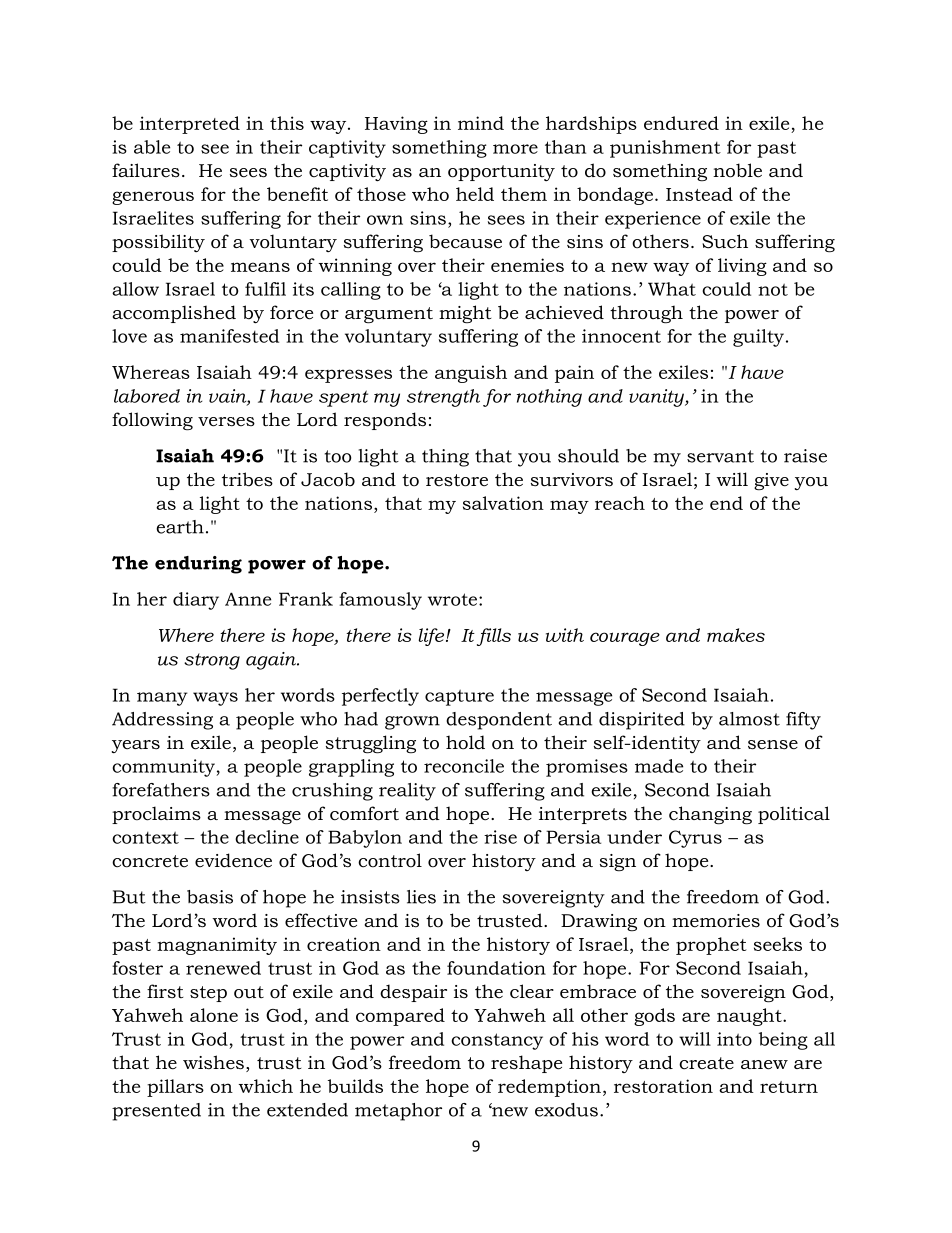  Describe the element at coordinates (481, 123) in the document. I see `mind` at that location.
